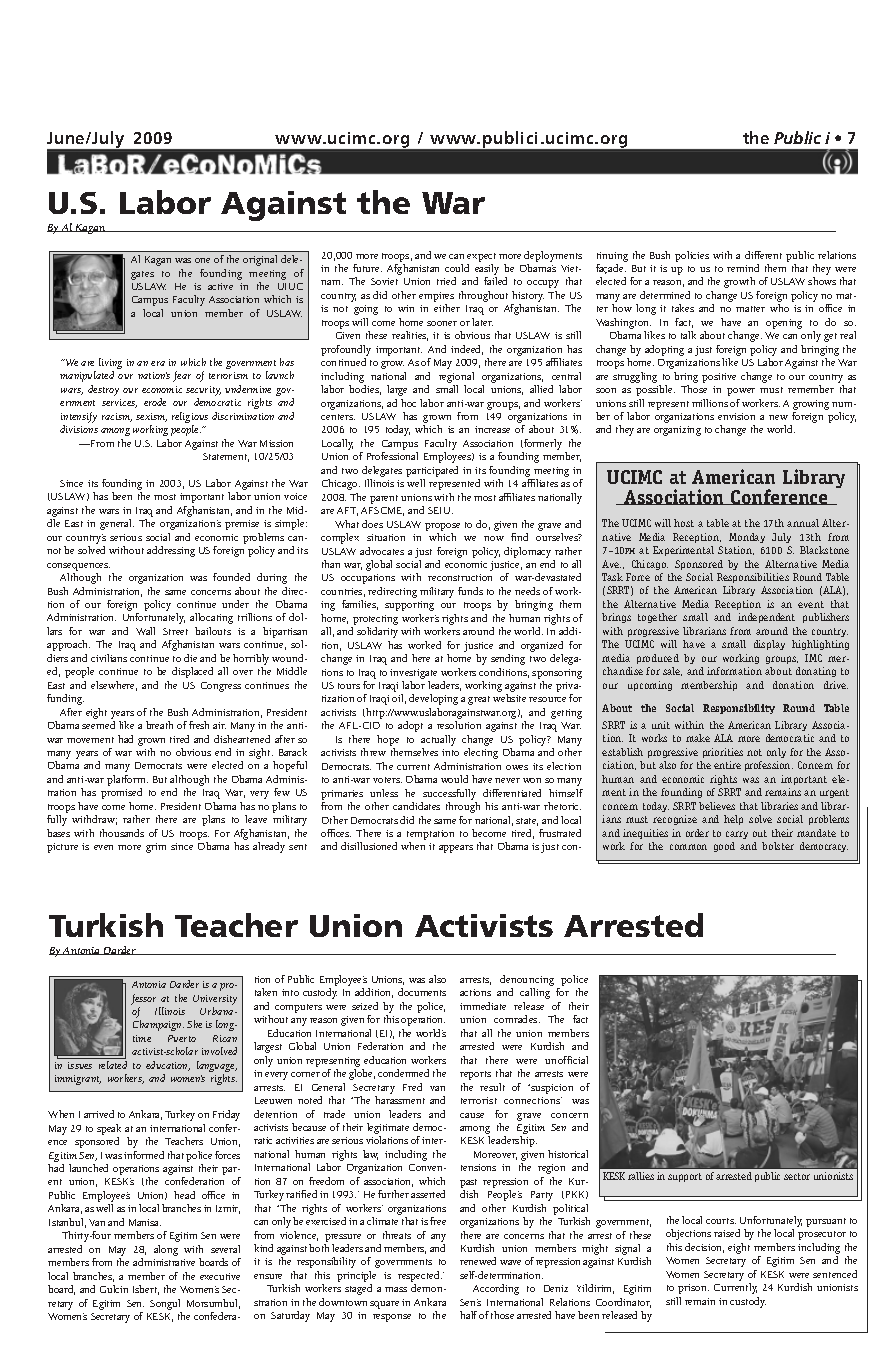 The image size is (887, 1372). I want to click on would, so click(454, 779).
